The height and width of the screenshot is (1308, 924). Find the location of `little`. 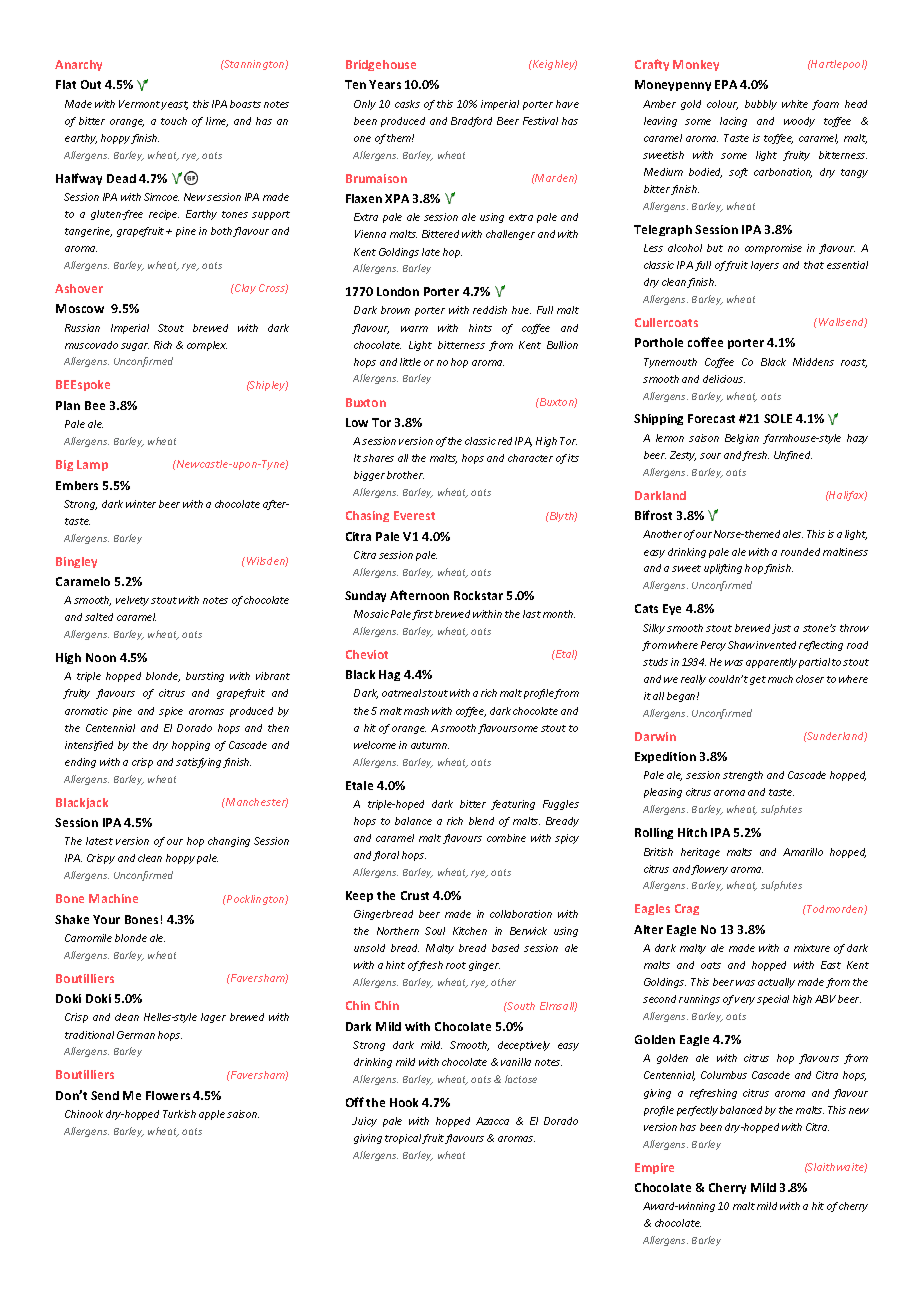

little is located at coordinates (410, 362).
